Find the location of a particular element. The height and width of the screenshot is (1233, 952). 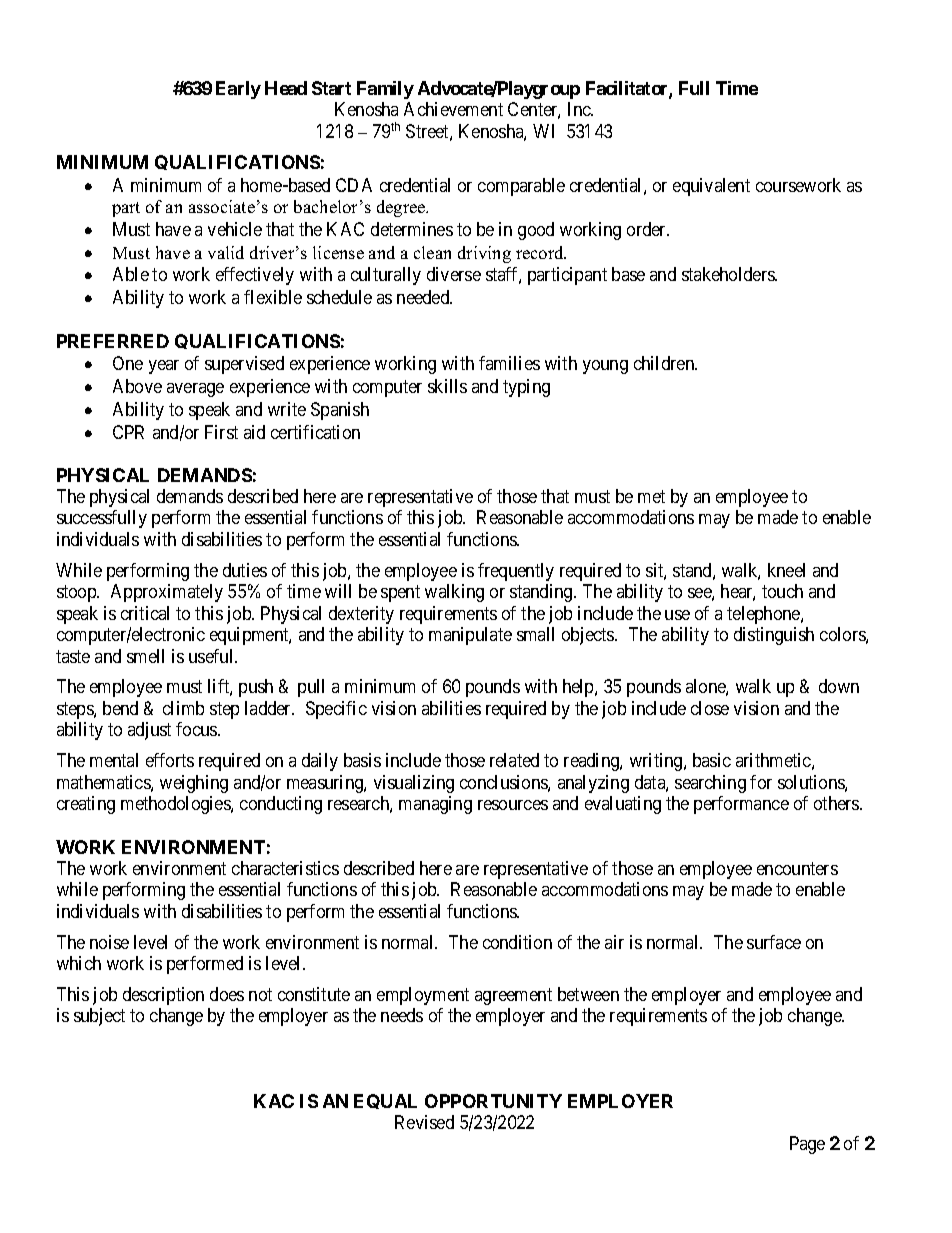

subject is located at coordinates (99, 1017).
